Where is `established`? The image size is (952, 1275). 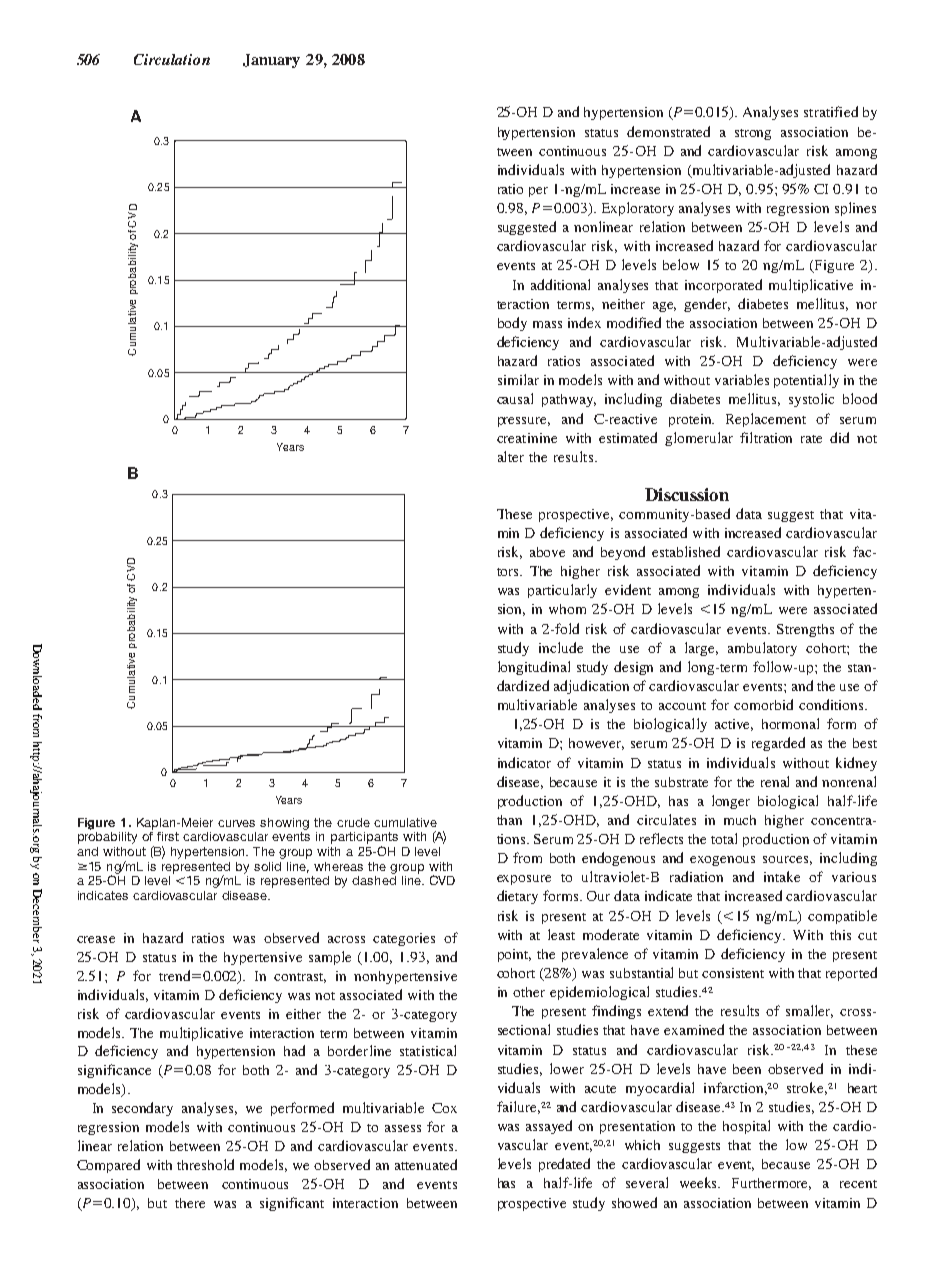 established is located at coordinates (686, 551).
